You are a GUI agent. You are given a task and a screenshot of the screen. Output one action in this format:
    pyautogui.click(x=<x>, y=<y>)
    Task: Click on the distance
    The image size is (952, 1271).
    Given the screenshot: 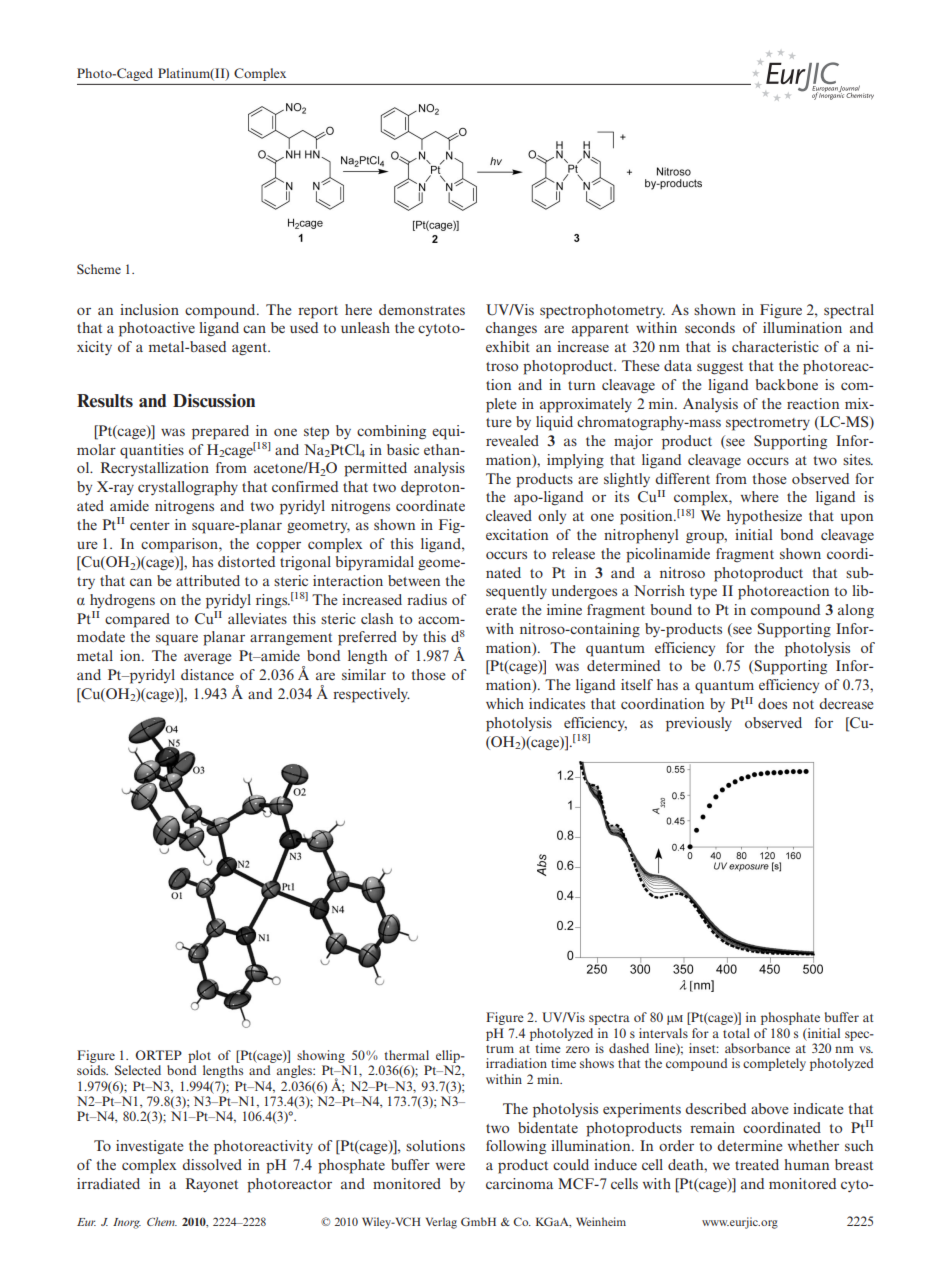 What is the action you would take?
    pyautogui.click(x=207, y=674)
